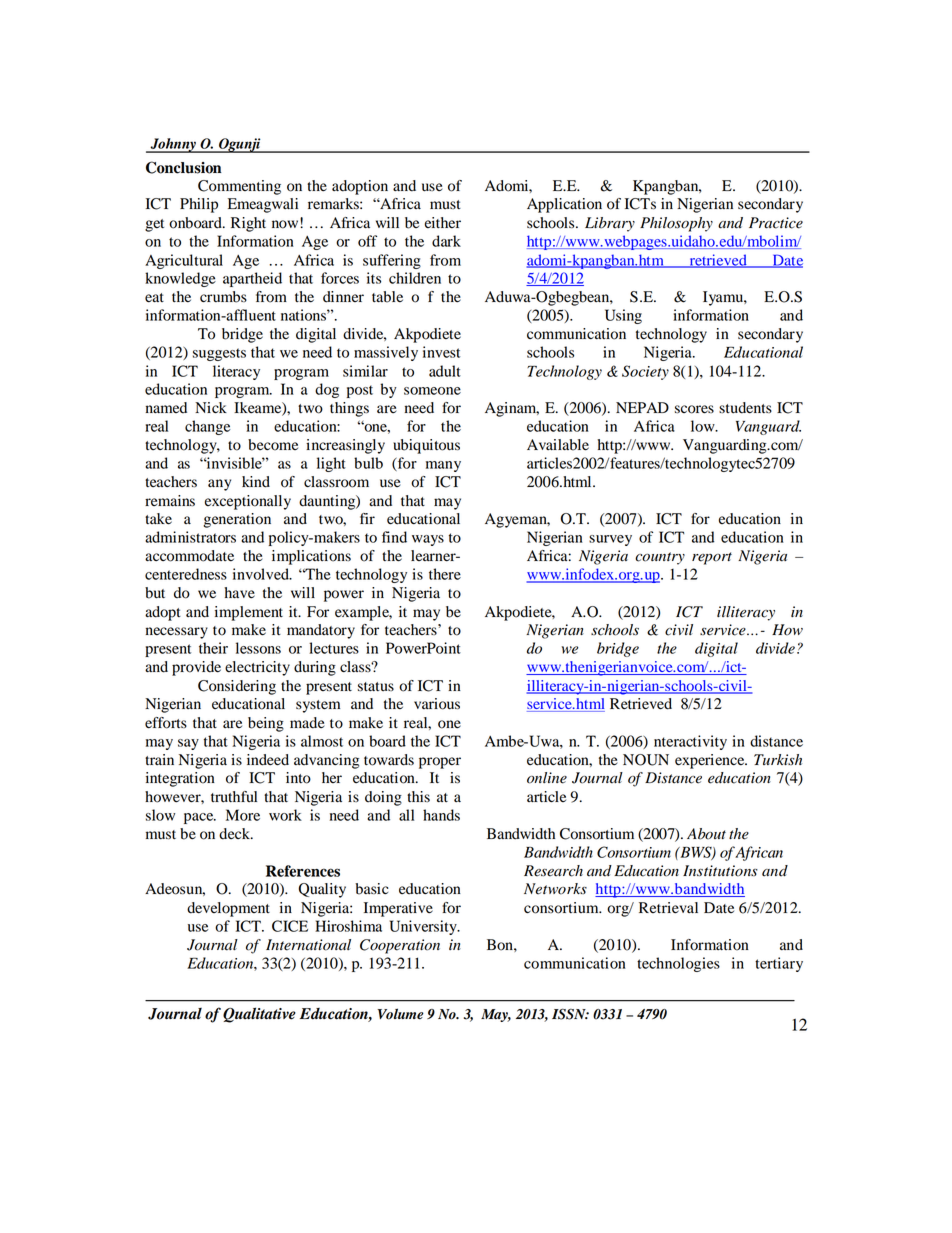 The width and height of the document is (952, 1233). What do you see at coordinates (443, 222) in the document?
I see `either` at bounding box center [443, 222].
